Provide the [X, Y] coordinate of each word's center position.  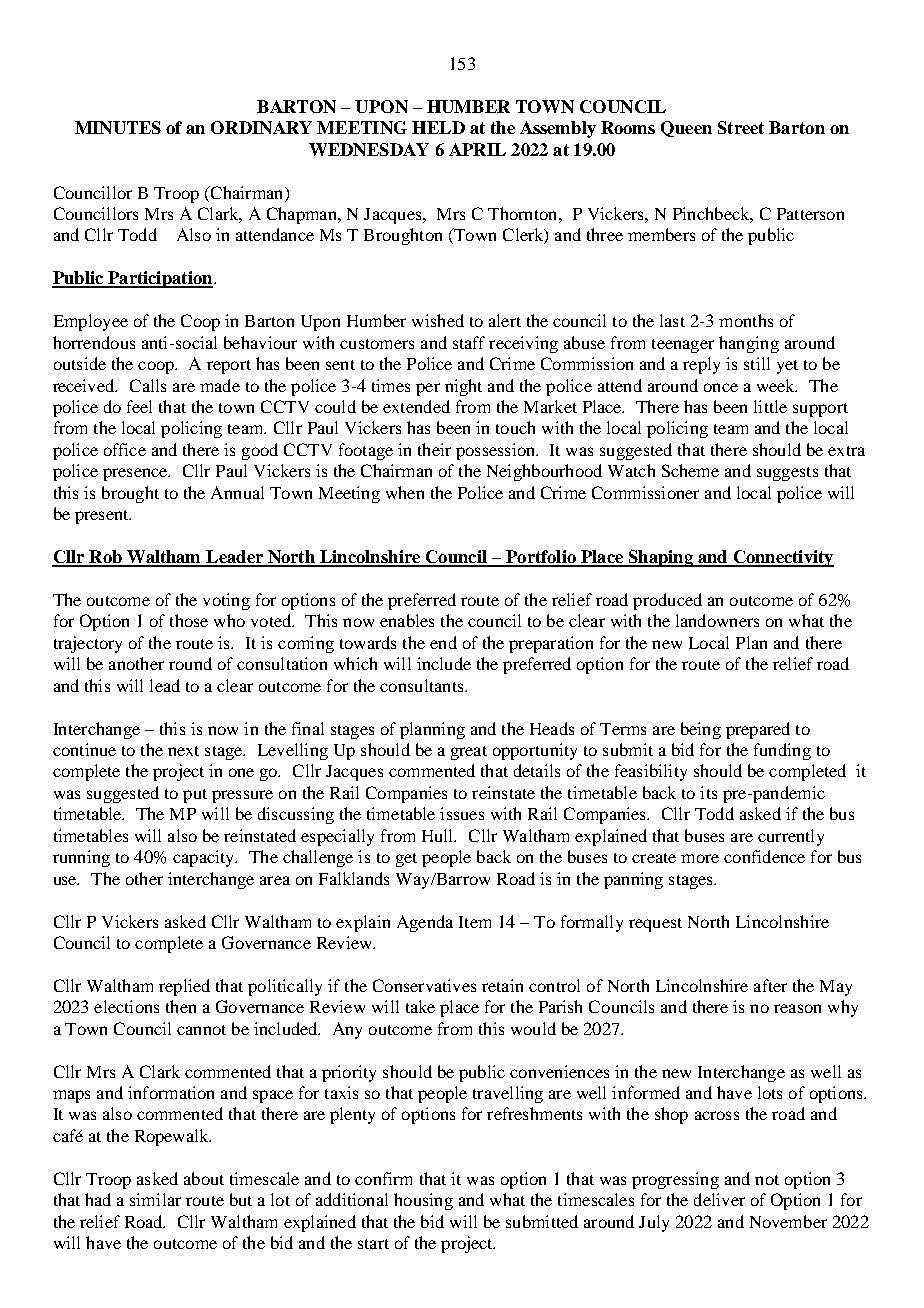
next [183, 751]
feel [139, 406]
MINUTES [118, 127]
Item [475, 922]
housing [423, 1201]
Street [741, 127]
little [770, 406]
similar [155, 1199]
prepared [758, 730]
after [770, 985]
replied [184, 987]
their [434, 449]
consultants [423, 685]
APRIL [477, 149]
